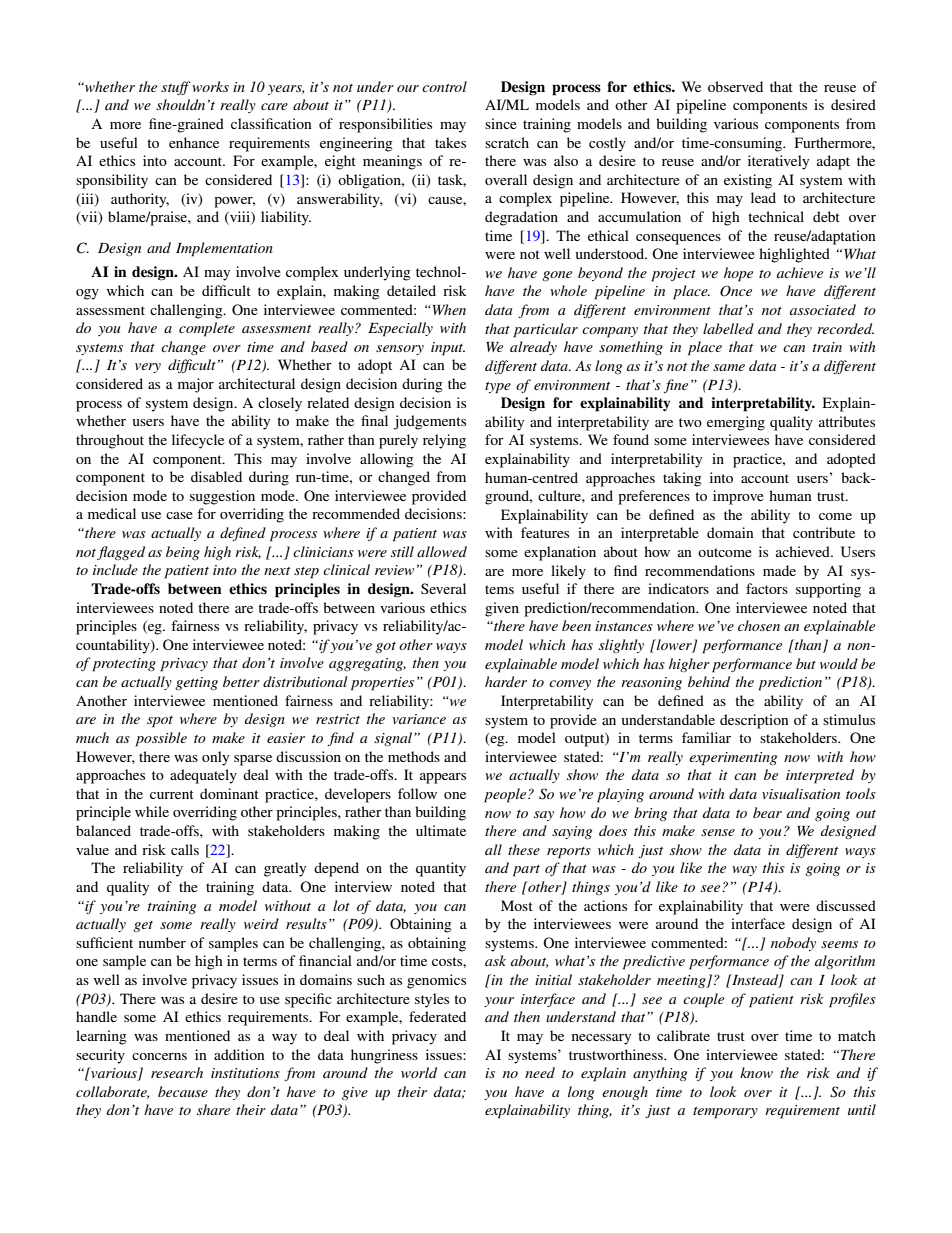  What do you see at coordinates (735, 86) in the screenshot?
I see `observed` at bounding box center [735, 86].
